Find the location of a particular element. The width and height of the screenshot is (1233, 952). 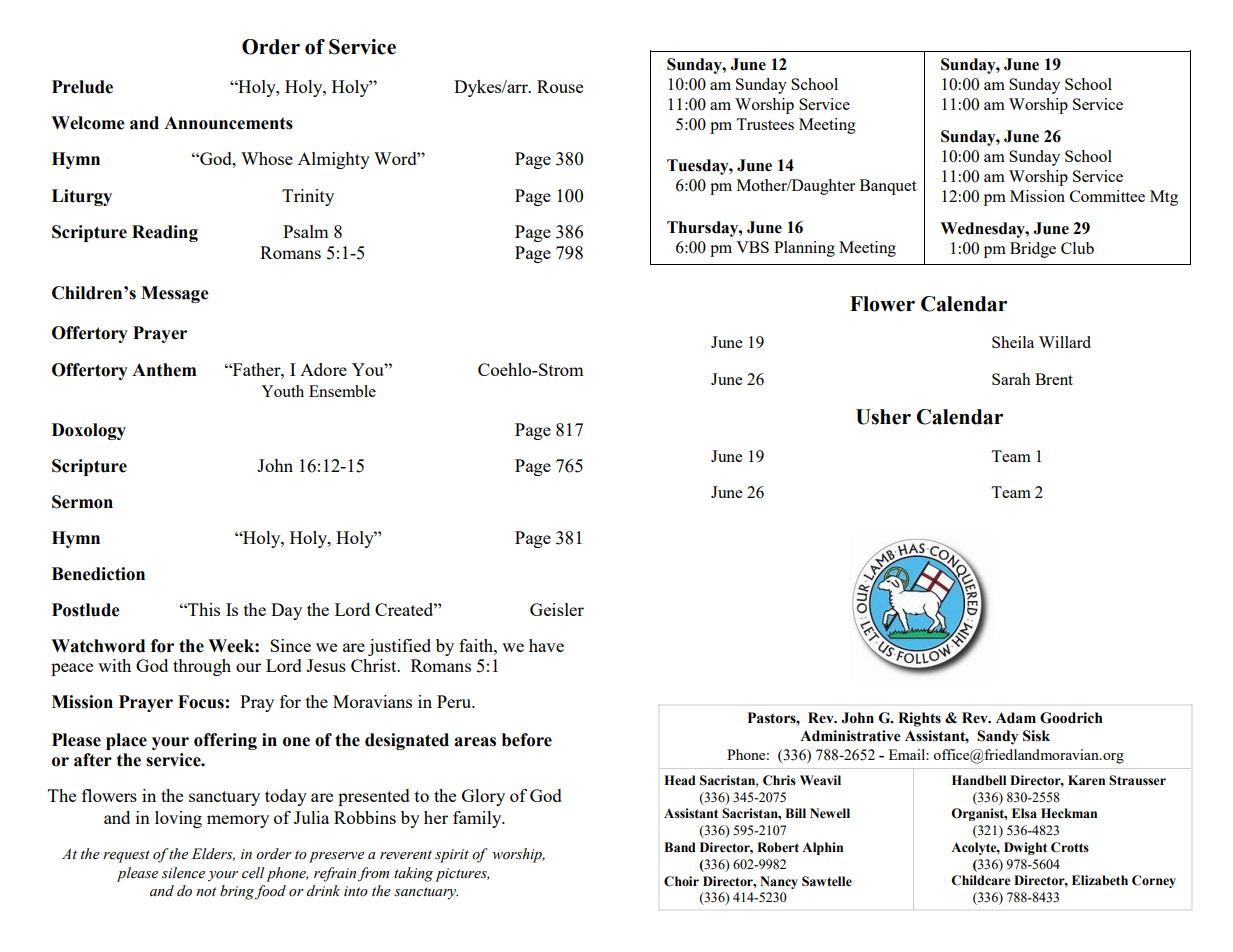

silence is located at coordinates (183, 873).
